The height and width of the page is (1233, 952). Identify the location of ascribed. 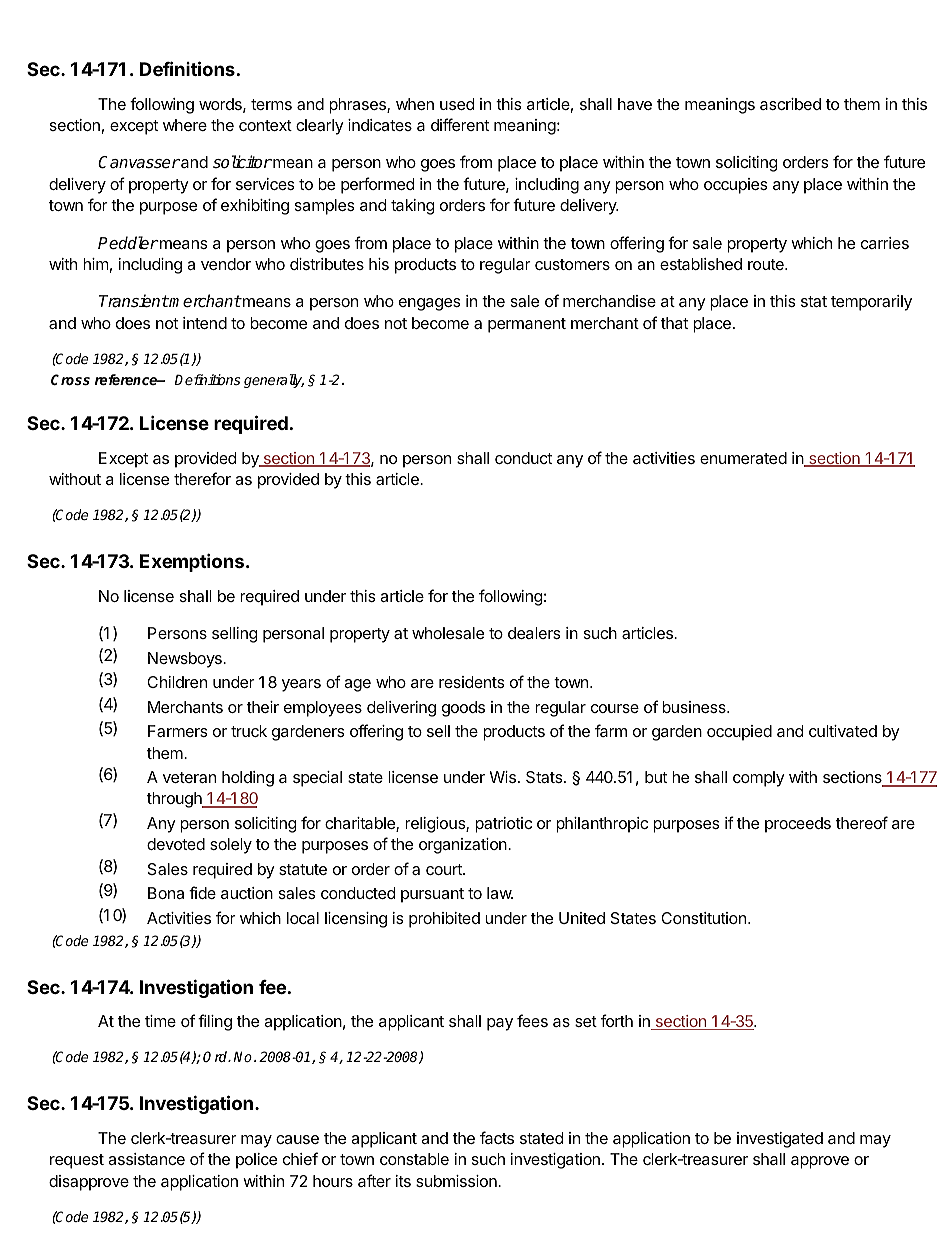
(790, 104).
